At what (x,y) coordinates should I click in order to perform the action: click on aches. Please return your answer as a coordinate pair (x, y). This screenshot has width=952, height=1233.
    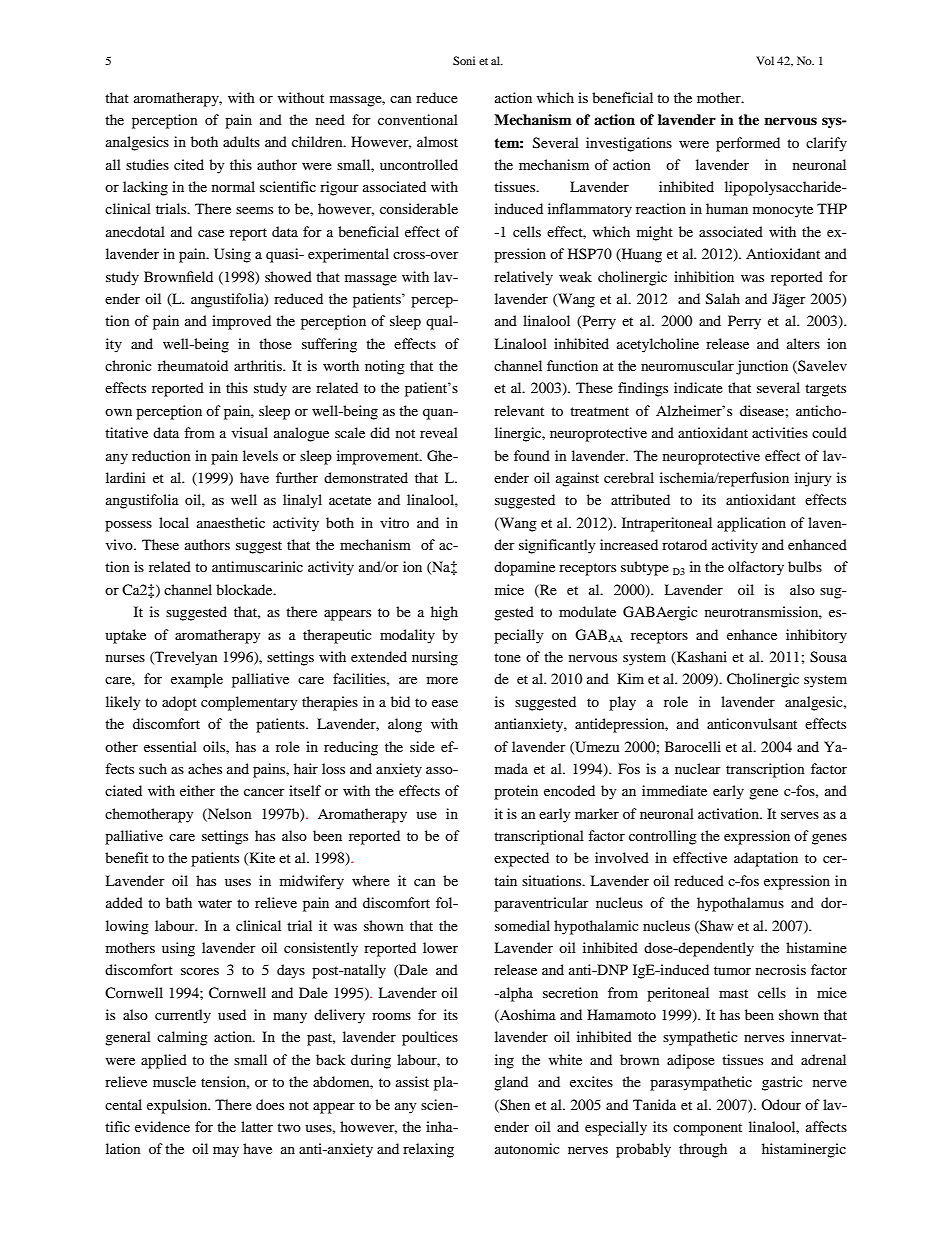
    Looking at the image, I should click on (205, 768).
